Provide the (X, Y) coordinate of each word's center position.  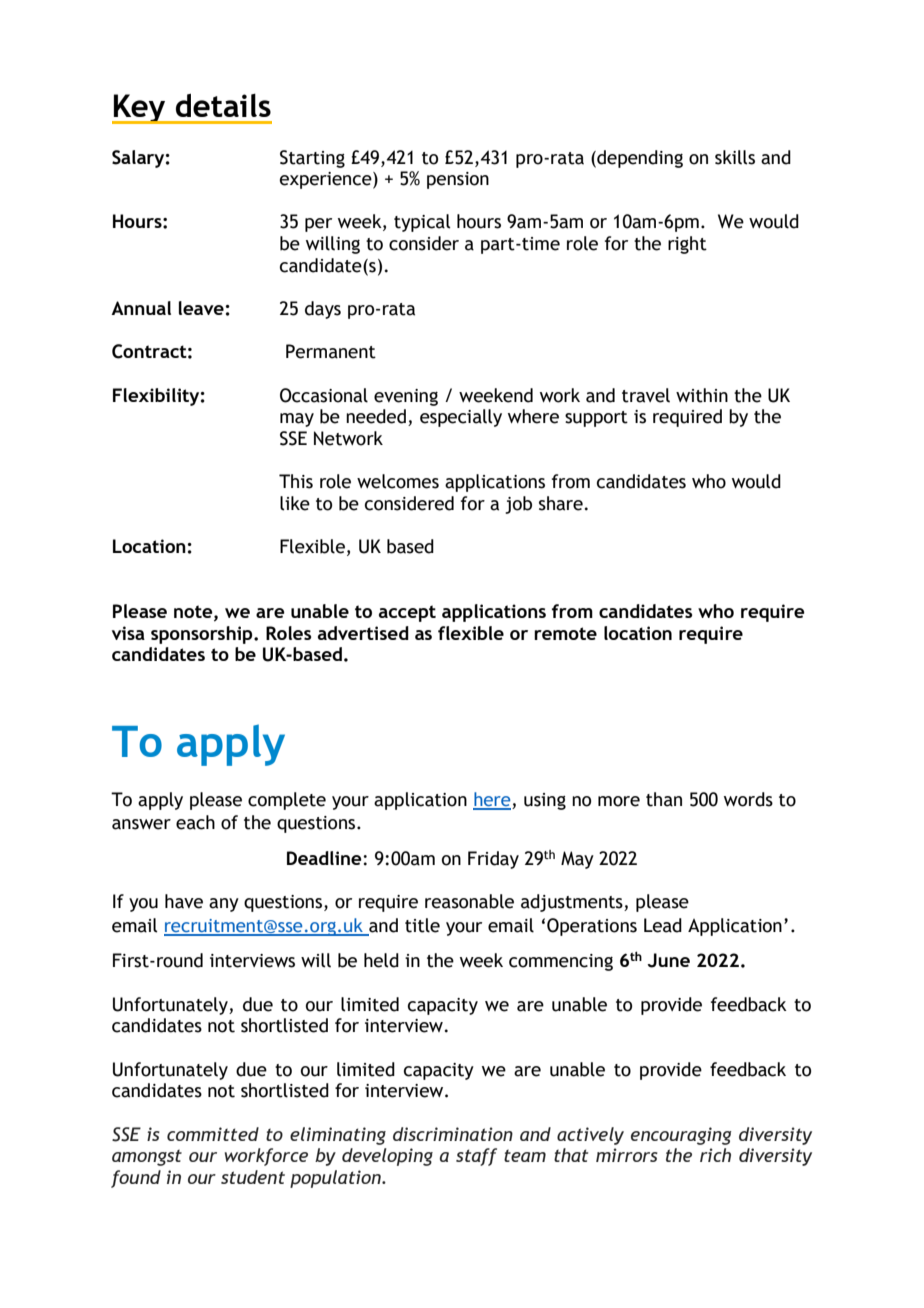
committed (213, 1134)
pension (458, 180)
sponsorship (203, 635)
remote (565, 633)
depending (639, 159)
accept (407, 613)
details (223, 105)
